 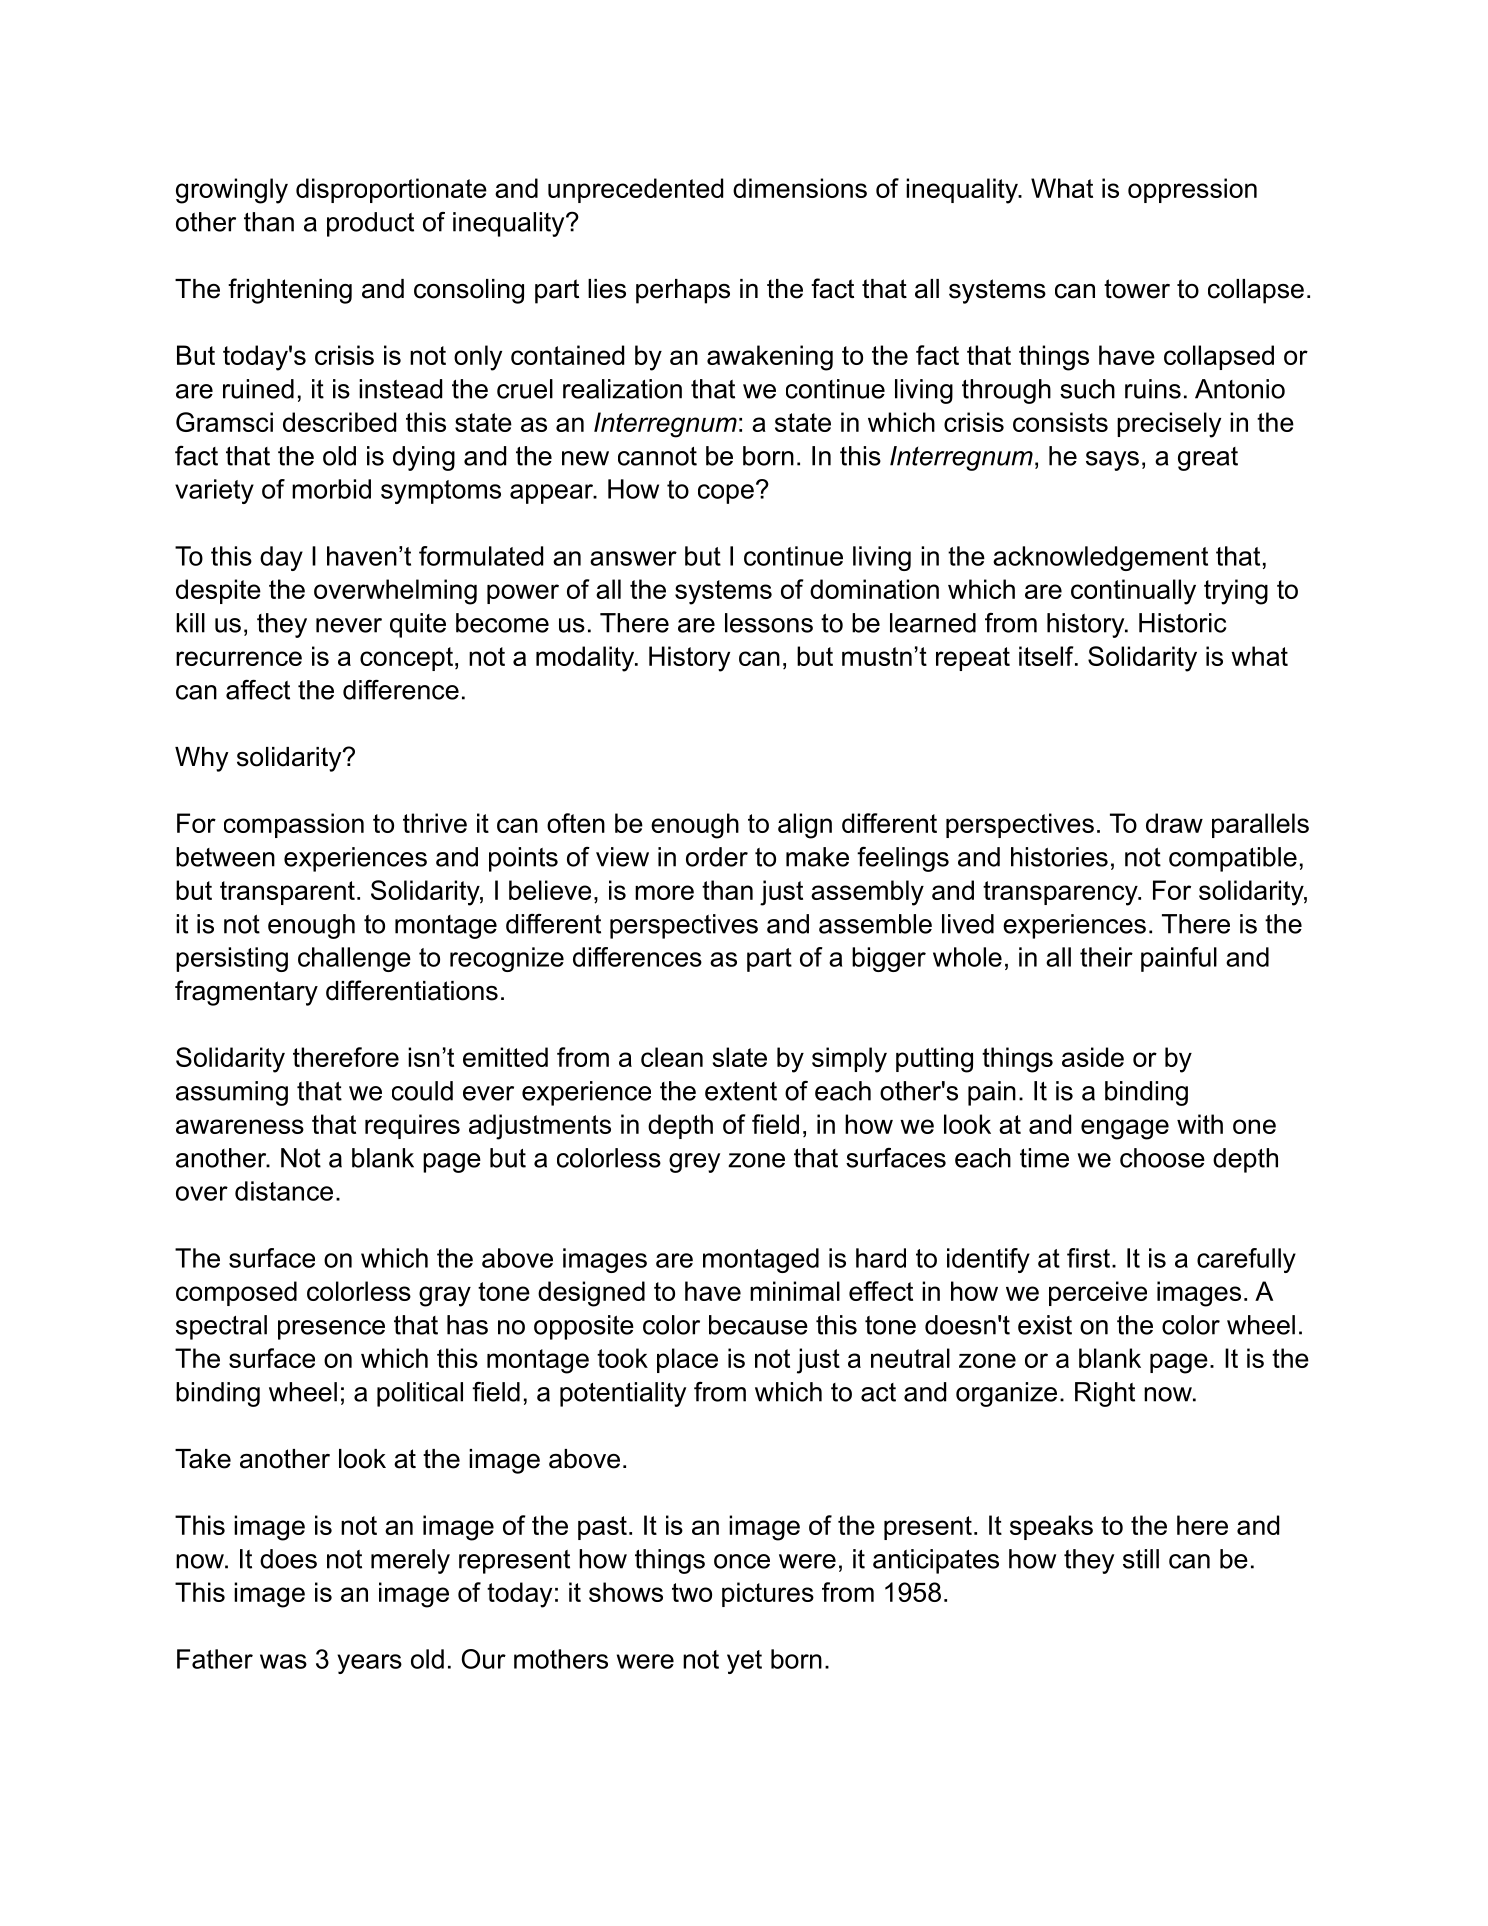 I want to click on transparent, so click(x=287, y=893).
